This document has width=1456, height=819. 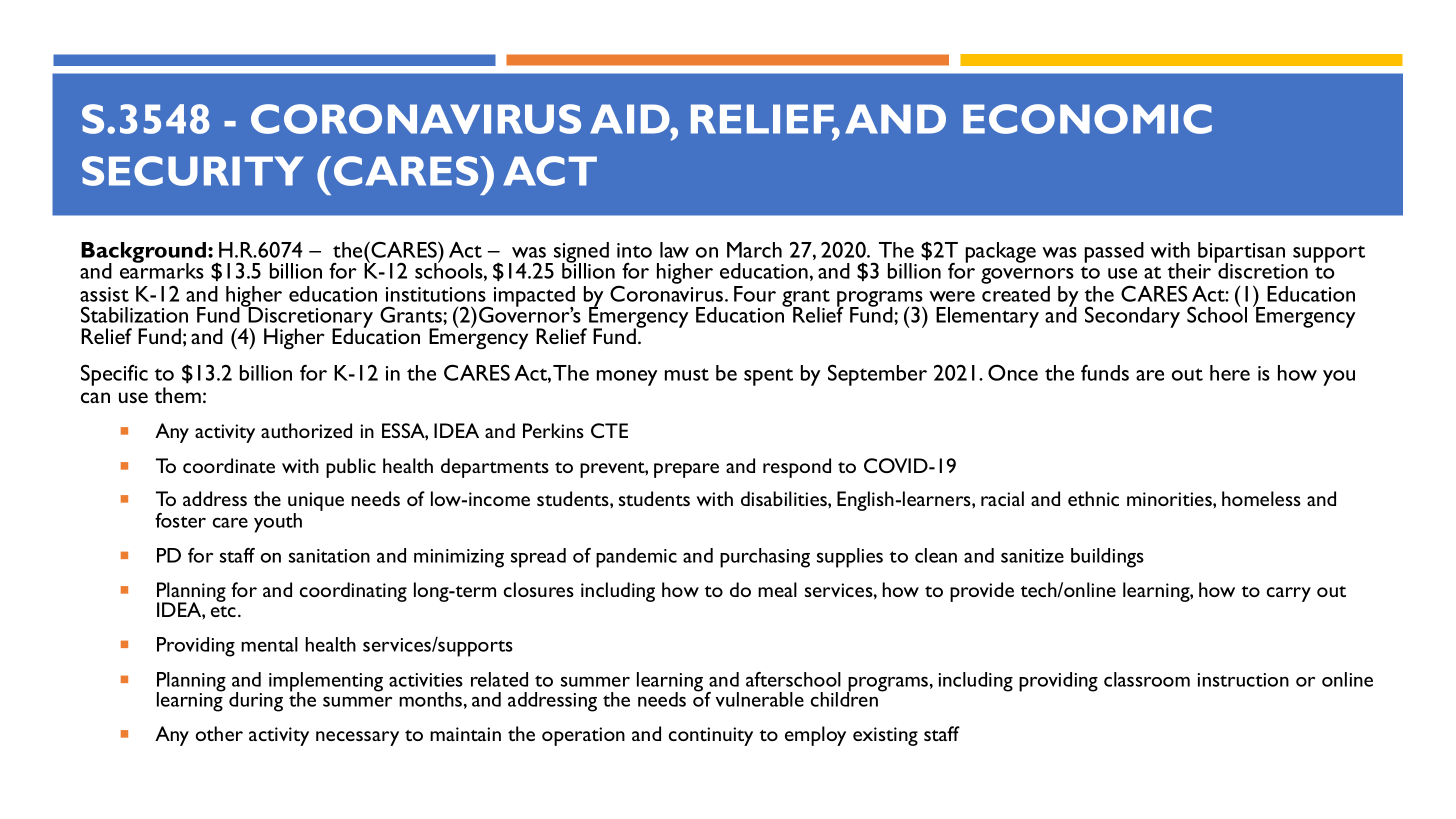 I want to click on Perkins, so click(x=553, y=430).
